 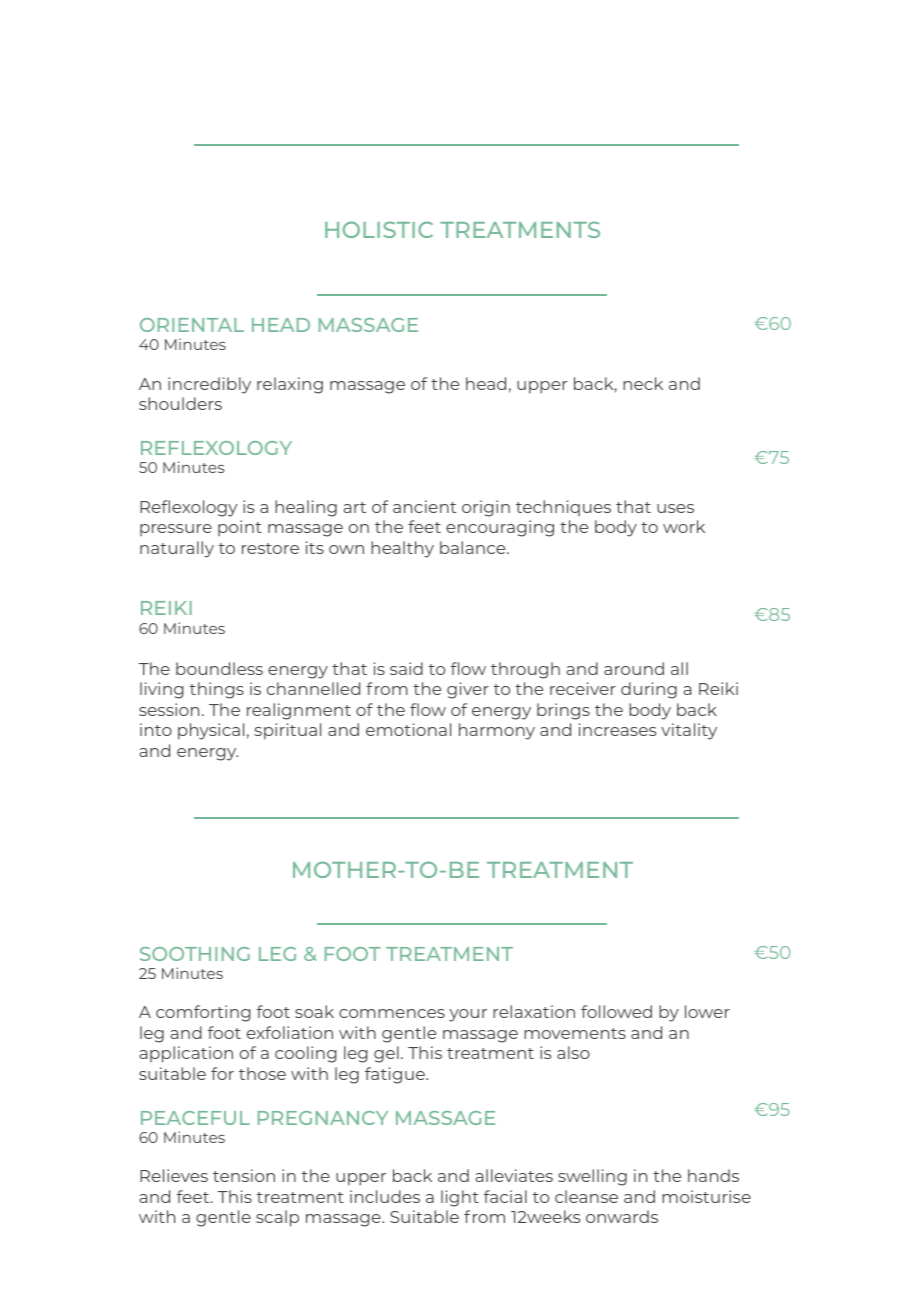 I want to click on emotional, so click(x=408, y=729).
